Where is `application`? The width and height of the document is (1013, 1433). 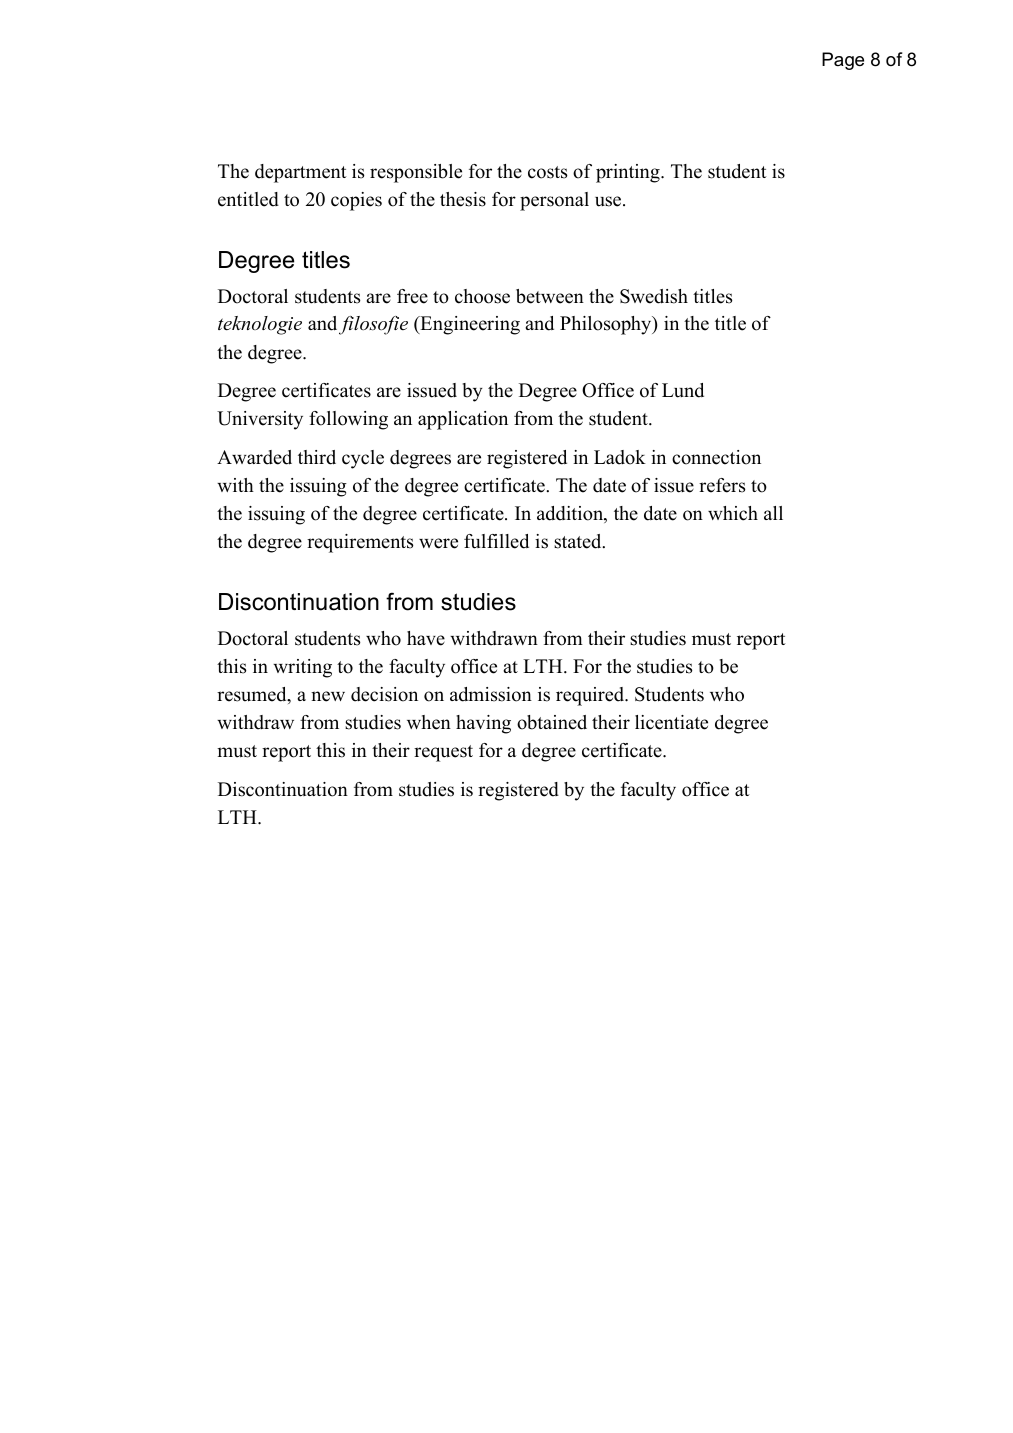 application is located at coordinates (463, 420).
